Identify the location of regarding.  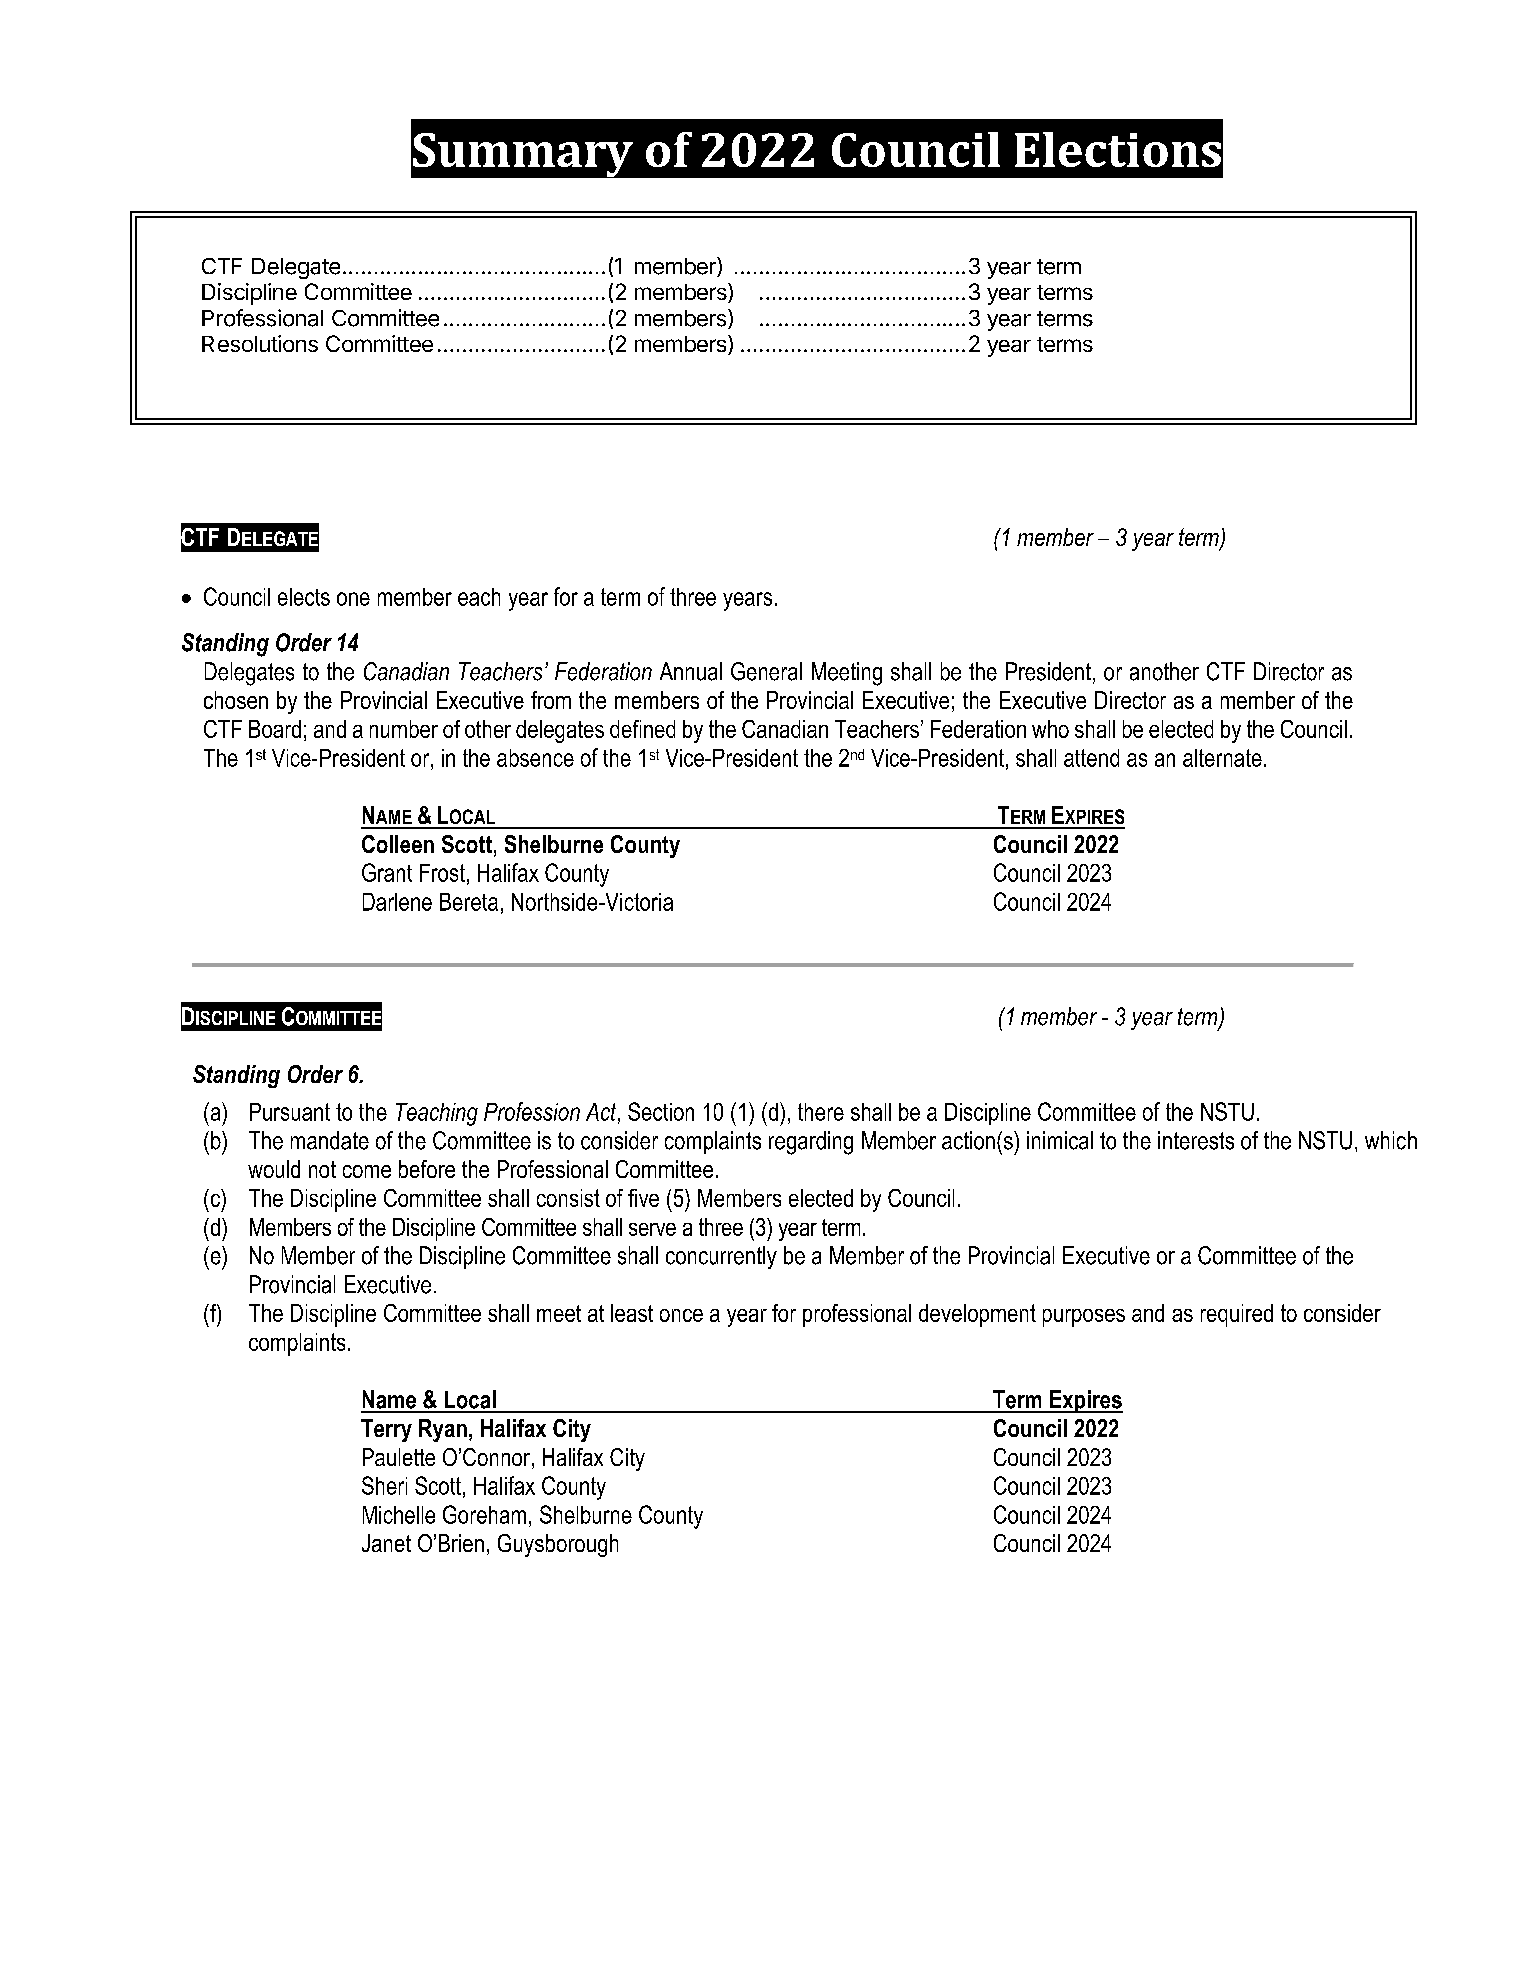
(811, 1143).
